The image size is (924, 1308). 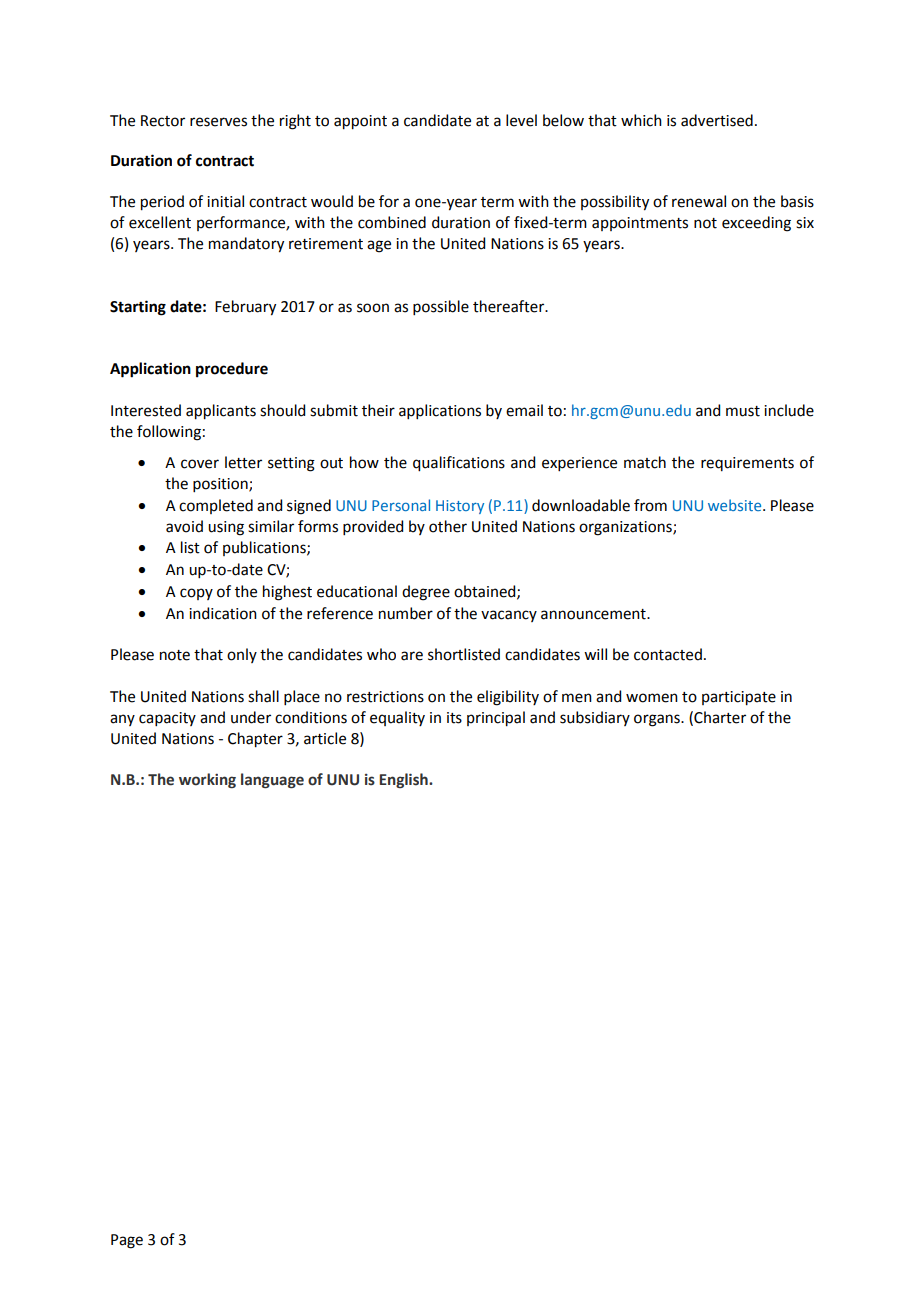 I want to click on advertised, so click(x=717, y=120).
